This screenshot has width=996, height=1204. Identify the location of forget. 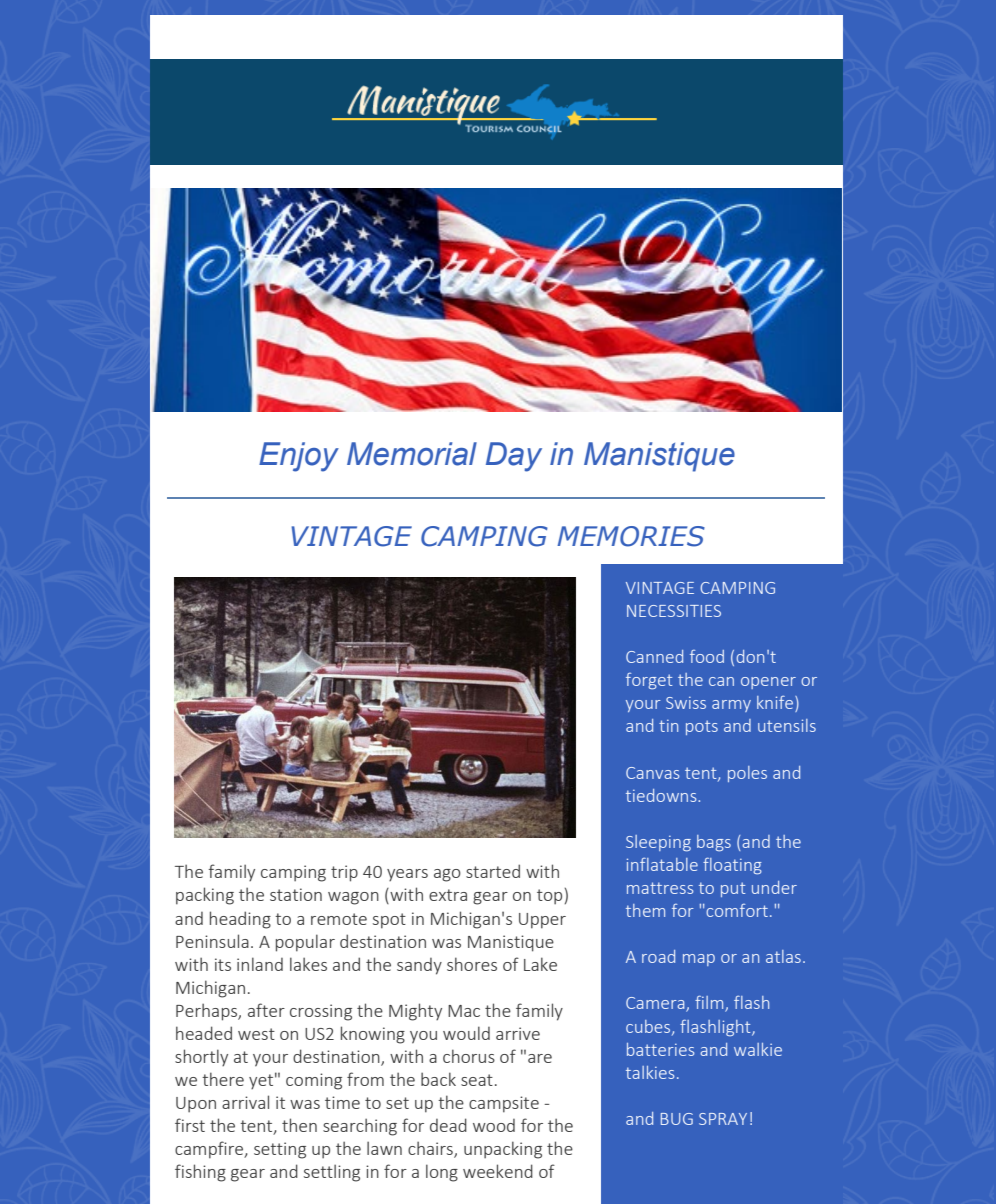
(649, 681).
